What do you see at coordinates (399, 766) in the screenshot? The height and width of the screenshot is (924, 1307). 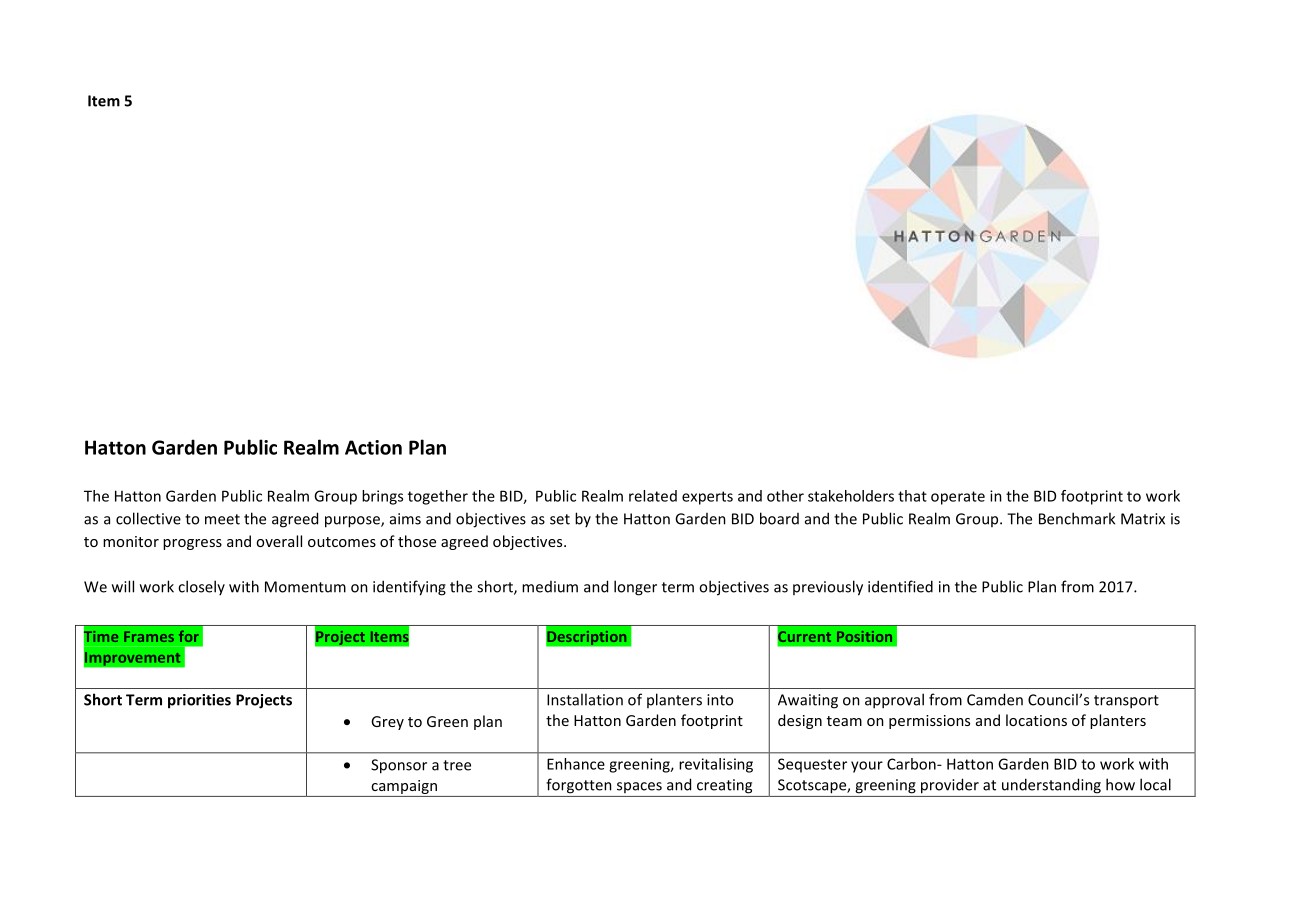 I see `Sponsor` at bounding box center [399, 766].
